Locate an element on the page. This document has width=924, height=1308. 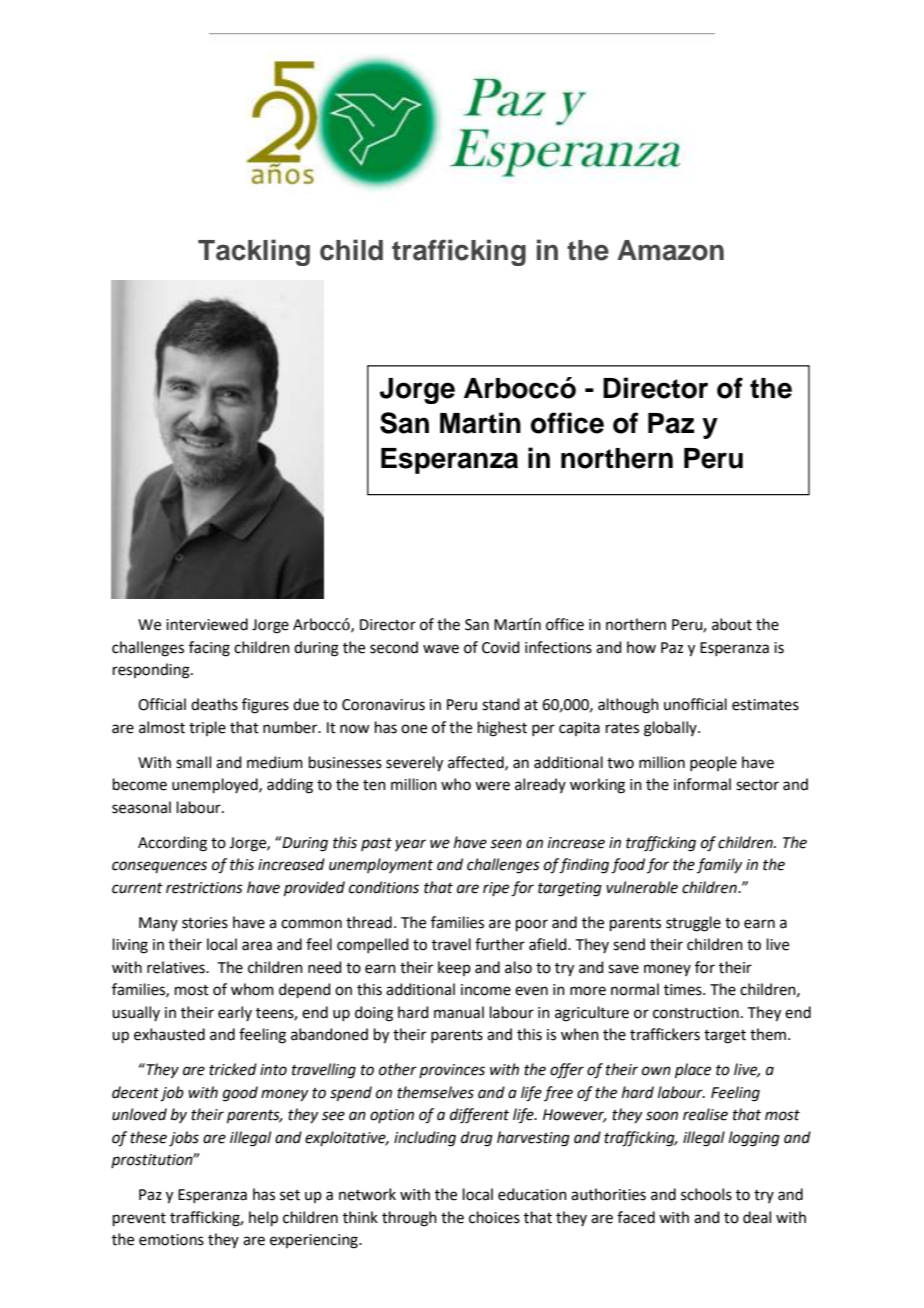
about is located at coordinates (732, 624).
